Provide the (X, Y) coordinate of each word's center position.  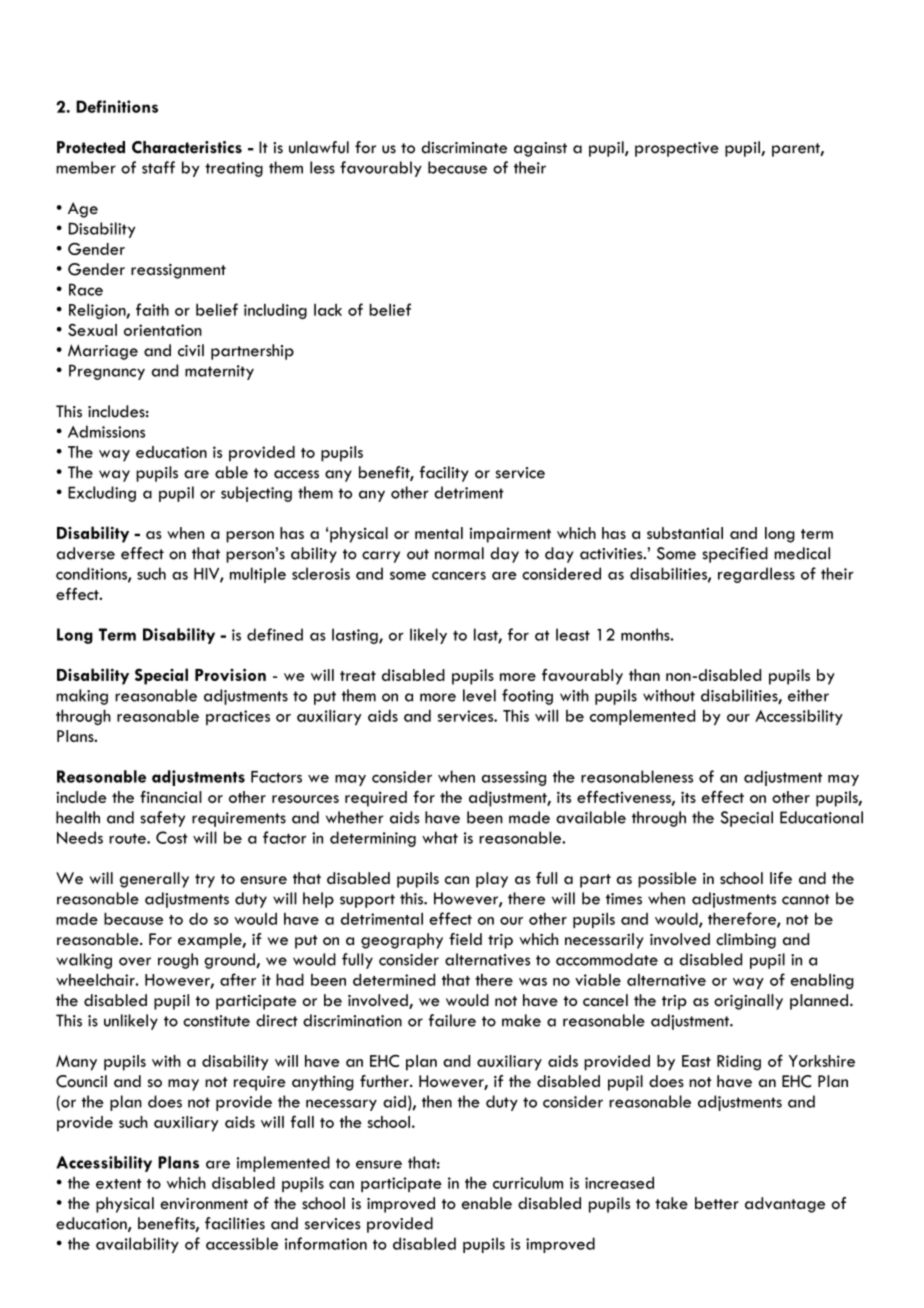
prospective (677, 149)
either (808, 695)
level (479, 695)
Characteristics (187, 147)
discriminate (464, 147)
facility (444, 474)
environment (204, 1203)
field (465, 939)
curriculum (528, 1183)
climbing (746, 941)
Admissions (106, 431)
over (135, 961)
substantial (685, 533)
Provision (230, 674)
